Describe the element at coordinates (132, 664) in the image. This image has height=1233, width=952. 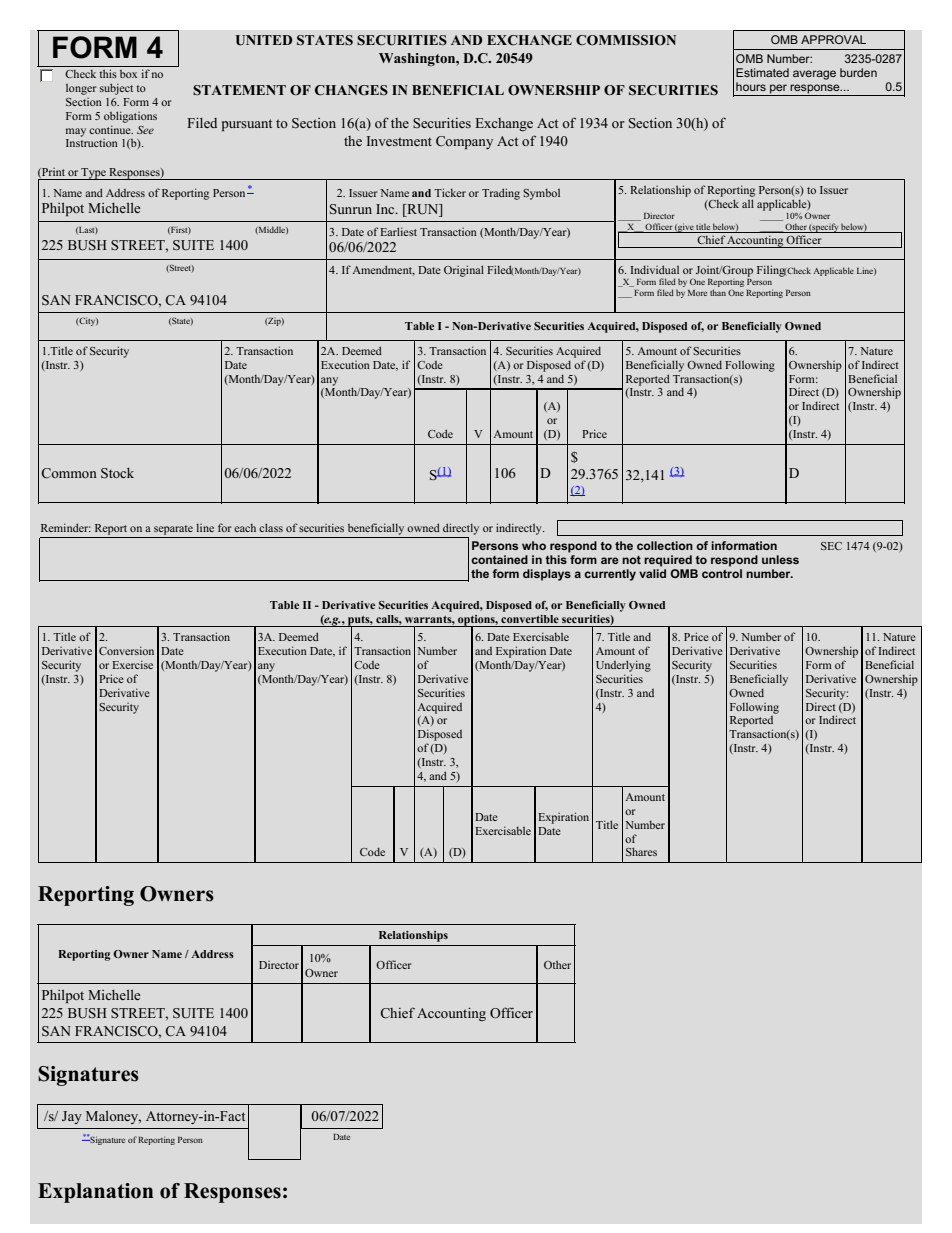
I see `Exercise` at that location.
